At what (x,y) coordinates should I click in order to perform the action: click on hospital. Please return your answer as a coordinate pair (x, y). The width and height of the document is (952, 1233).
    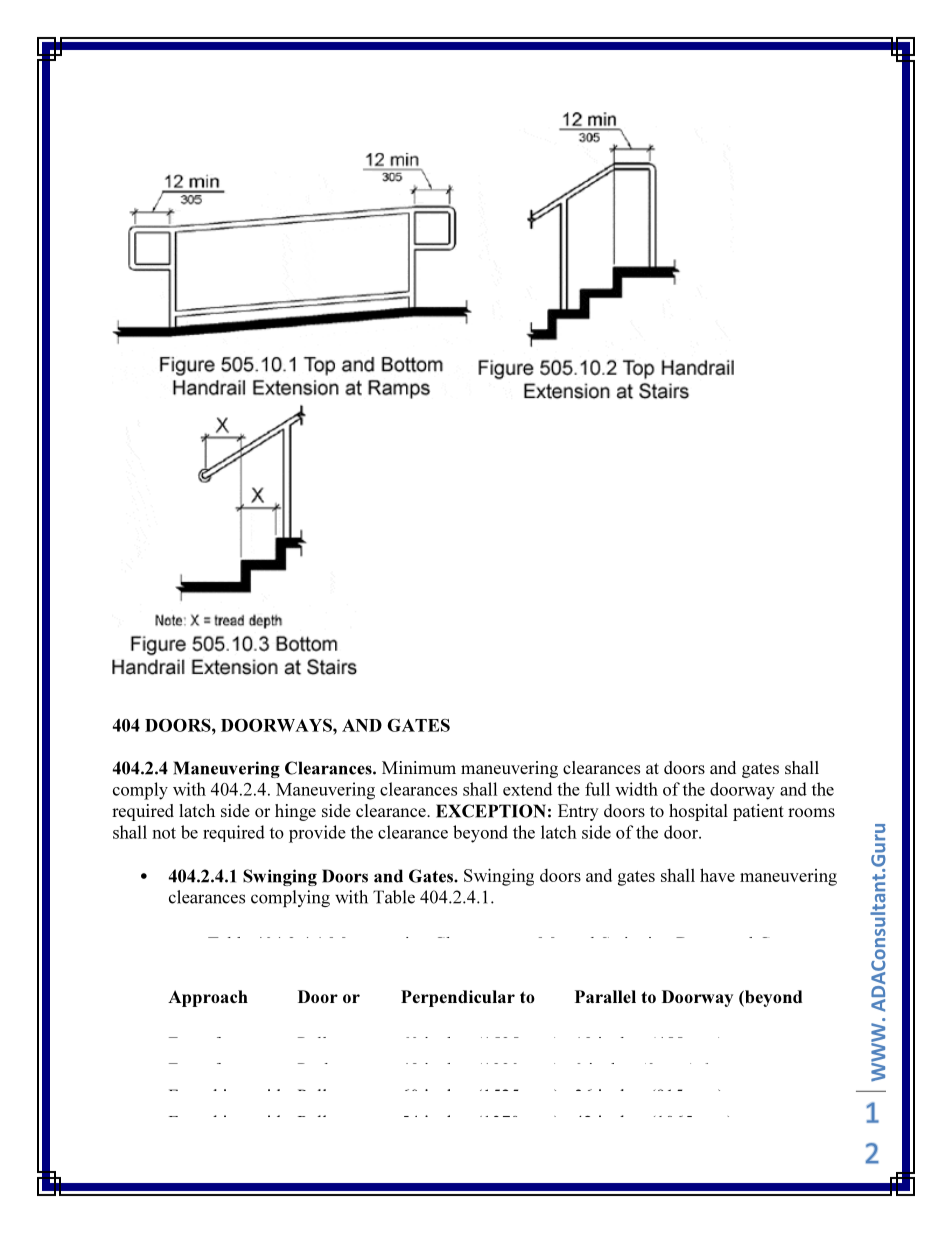
    Looking at the image, I should click on (698, 812).
